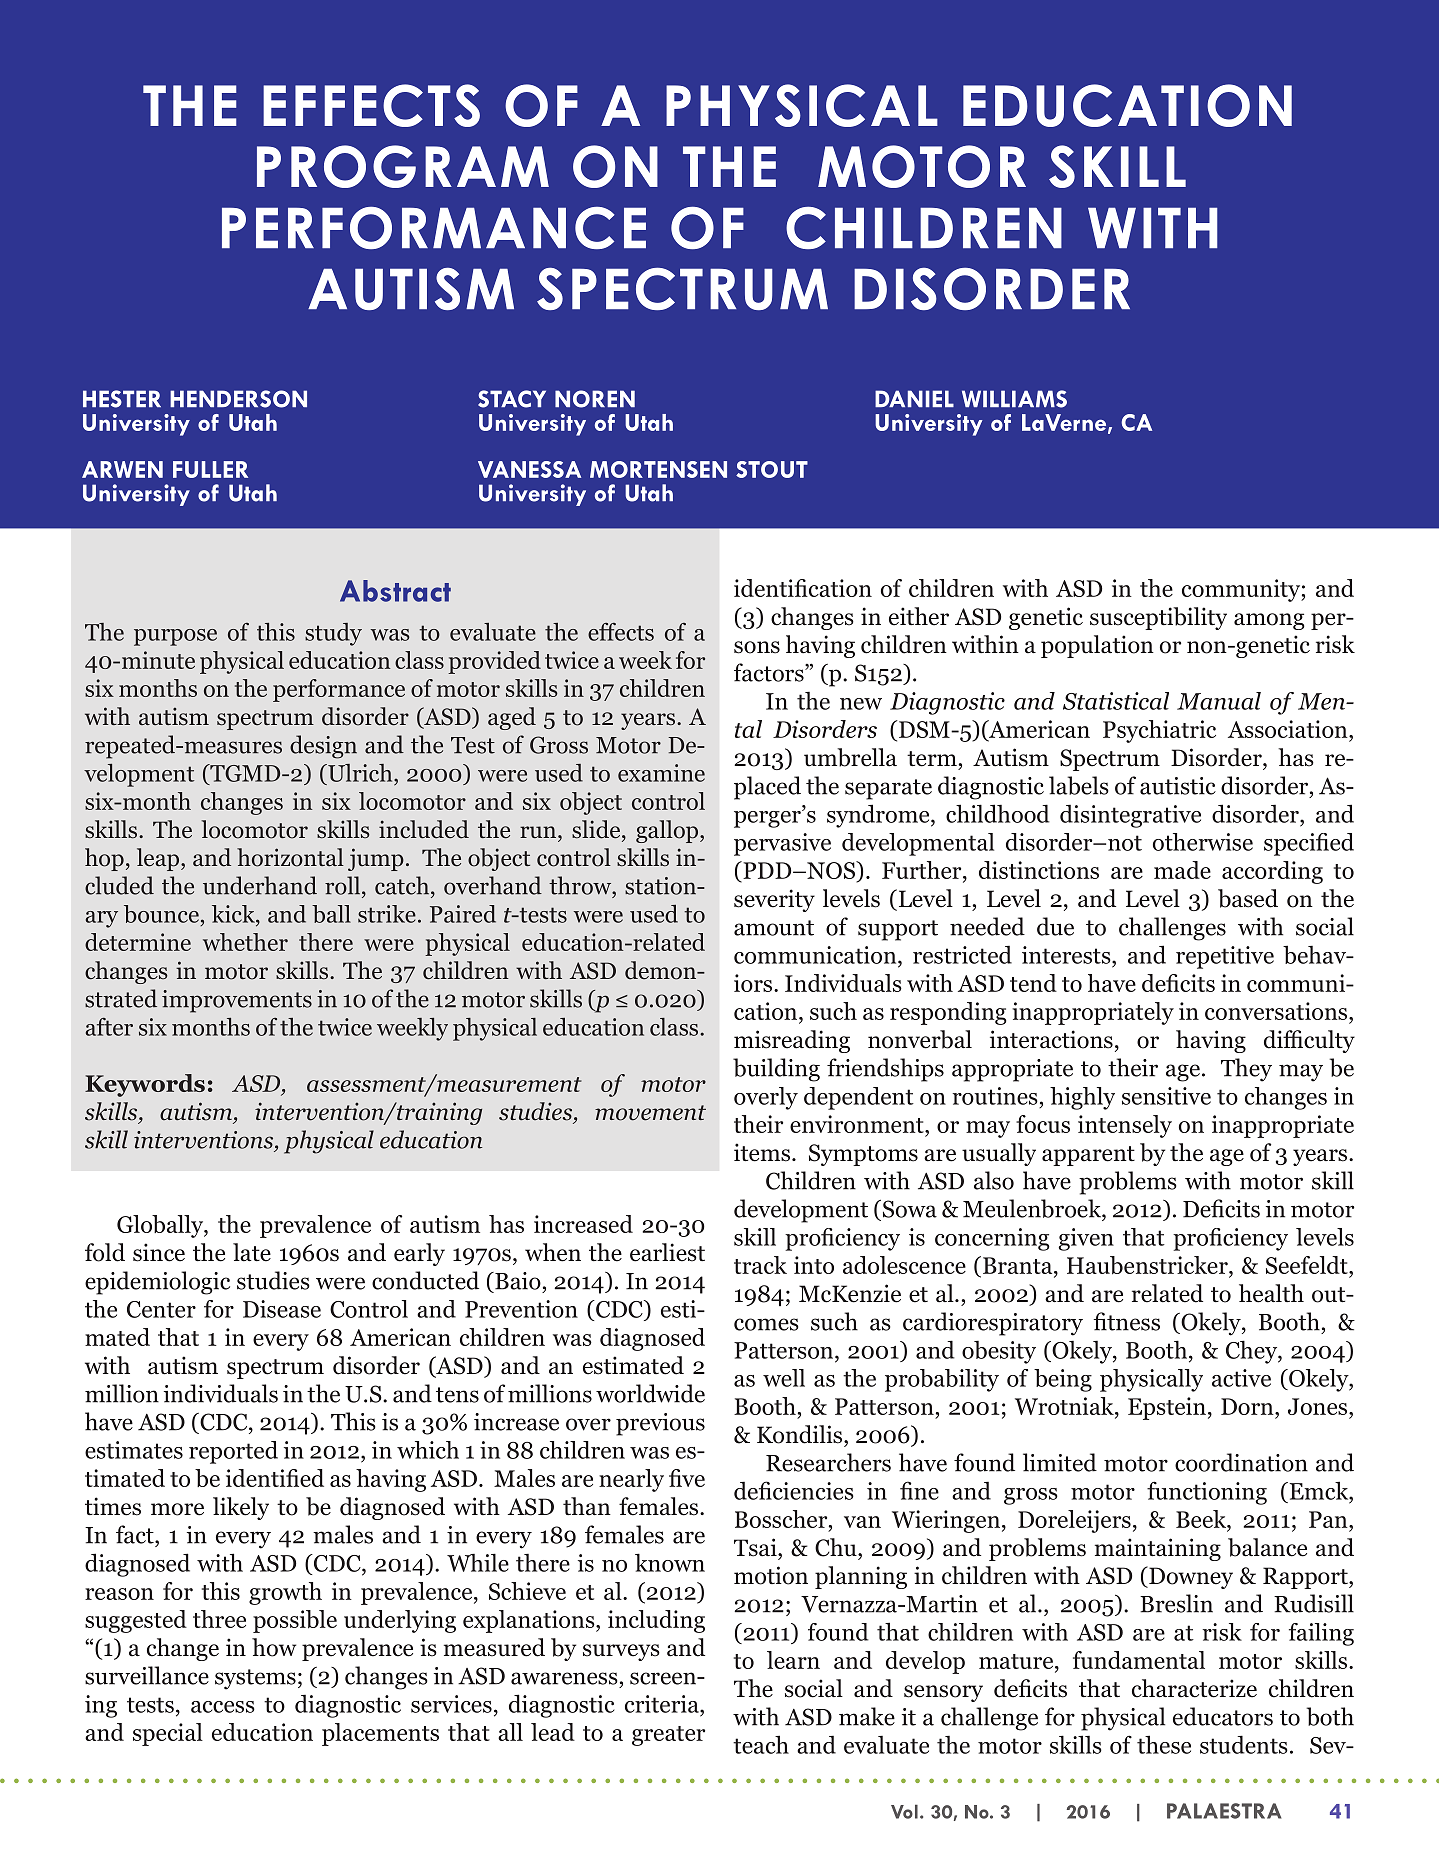 The height and width of the document is (1862, 1439). I want to click on NOREN, so click(595, 399).
